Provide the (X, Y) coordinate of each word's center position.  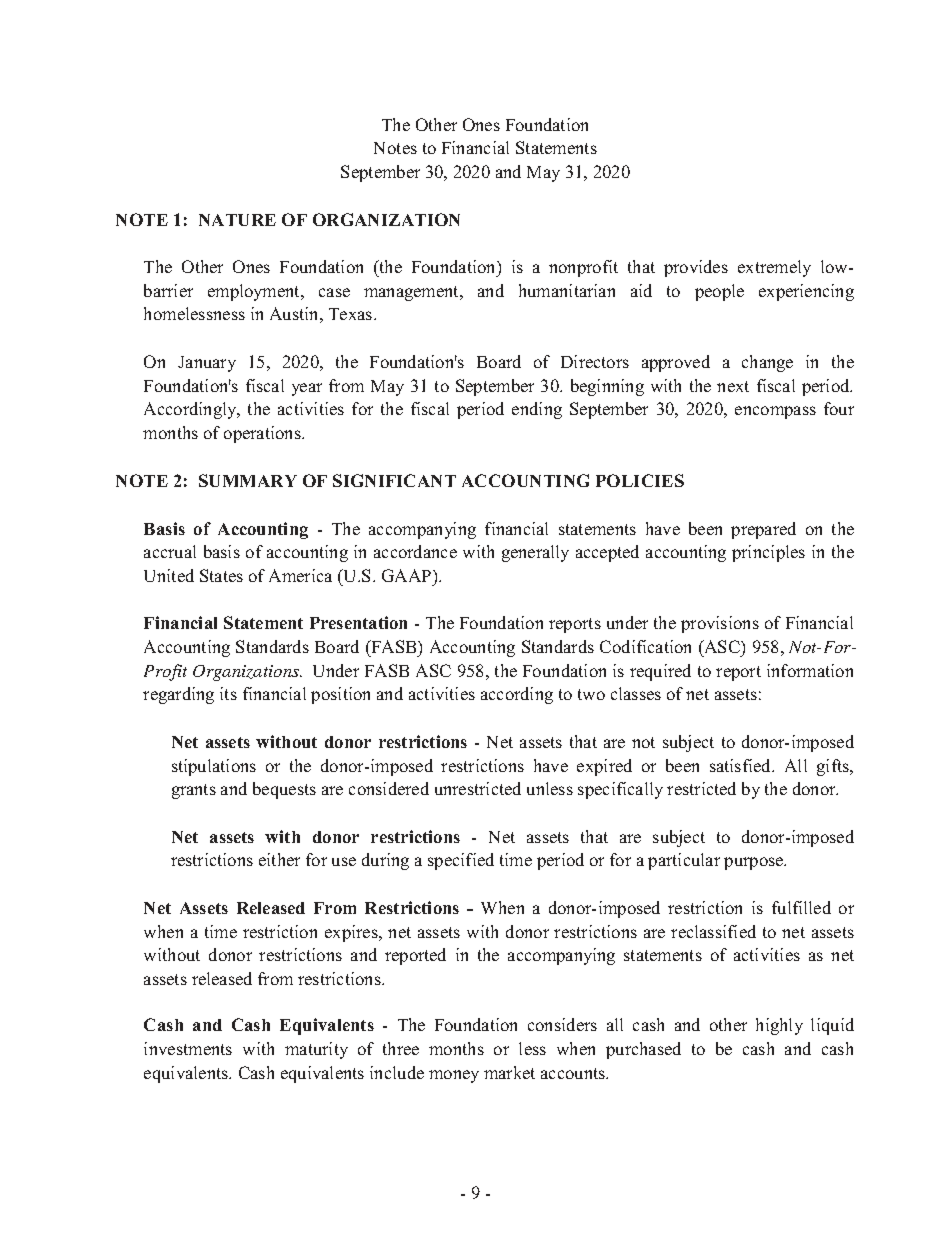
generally (535, 553)
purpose (755, 863)
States (221, 575)
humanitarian (567, 290)
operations (263, 434)
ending (537, 410)
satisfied (742, 765)
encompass (775, 412)
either (279, 859)
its (228, 693)
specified (461, 861)
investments (188, 1048)
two (591, 694)
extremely (774, 268)
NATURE (237, 220)
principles (768, 553)
